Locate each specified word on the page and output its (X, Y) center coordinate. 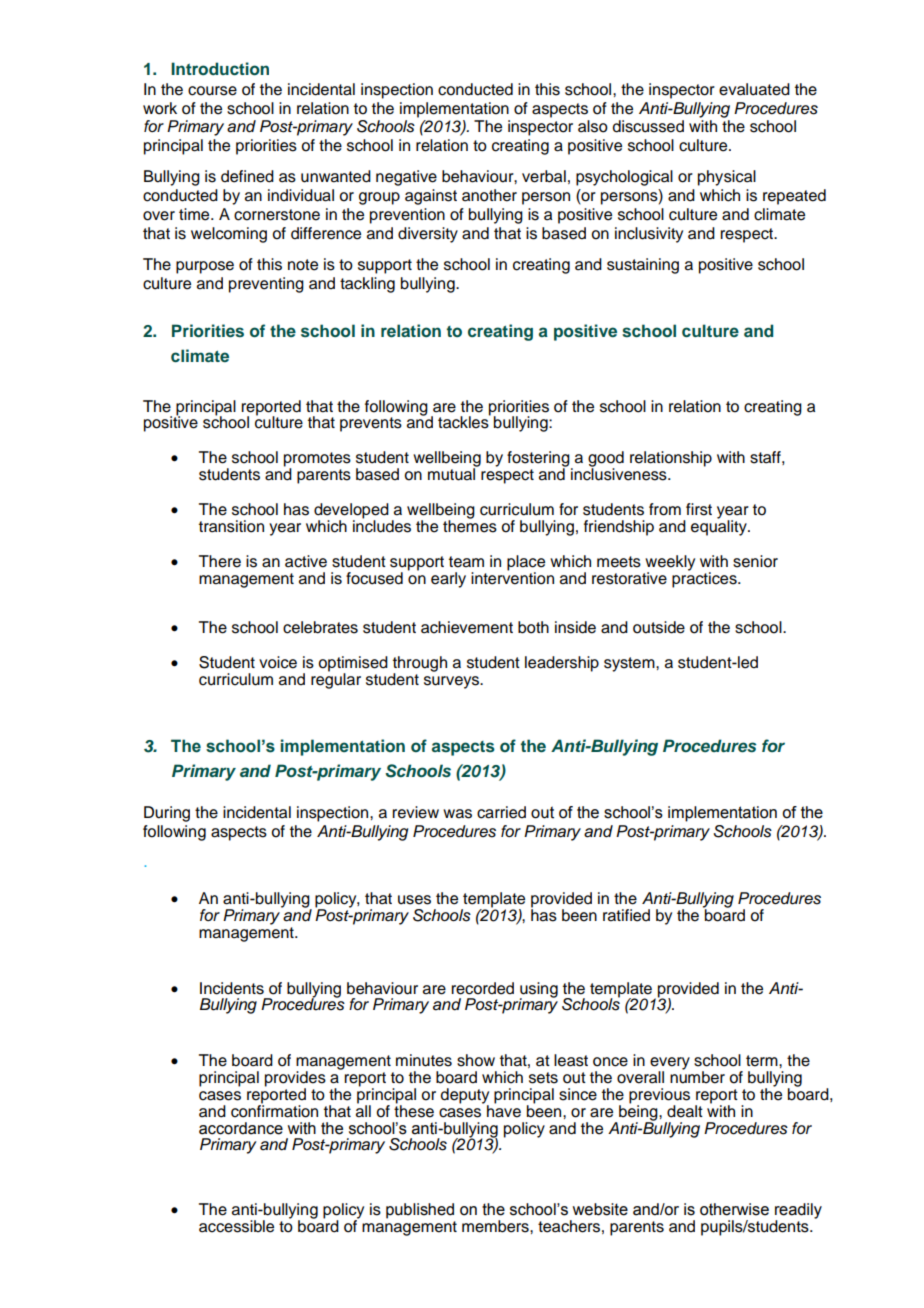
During (167, 814)
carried (501, 812)
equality (720, 527)
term (763, 1061)
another (489, 195)
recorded (482, 988)
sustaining (643, 266)
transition (231, 526)
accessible (236, 1226)
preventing (266, 285)
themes (470, 525)
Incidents (232, 988)
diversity (428, 235)
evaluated (754, 89)
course (212, 91)
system (630, 664)
